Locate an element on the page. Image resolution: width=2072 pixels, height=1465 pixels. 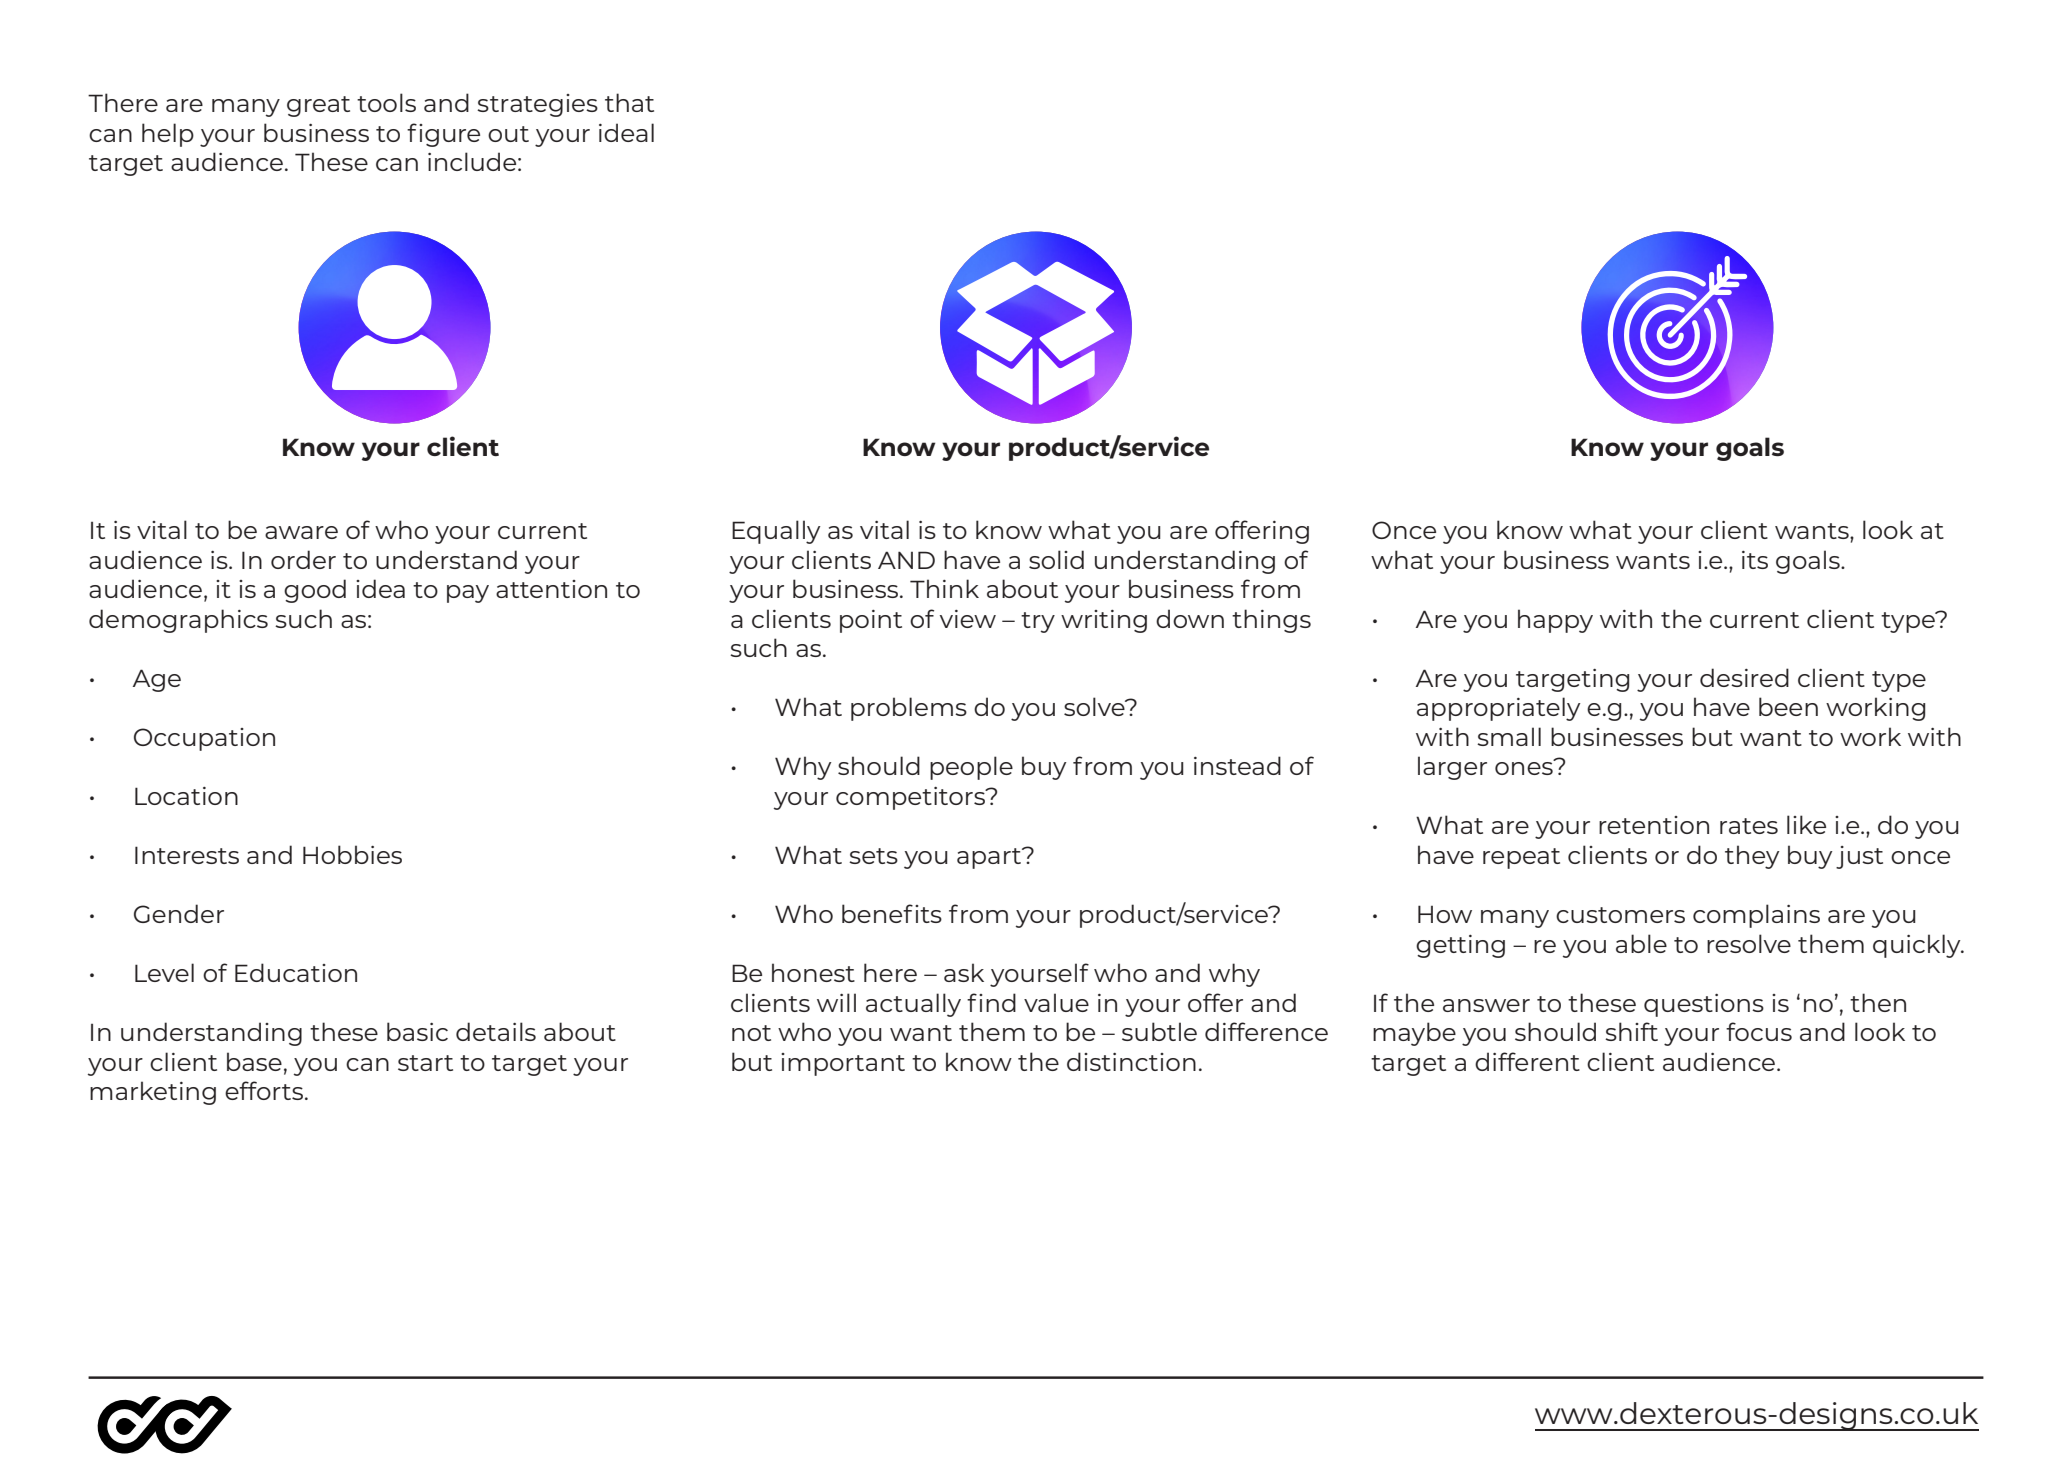
that is located at coordinates (629, 102).
